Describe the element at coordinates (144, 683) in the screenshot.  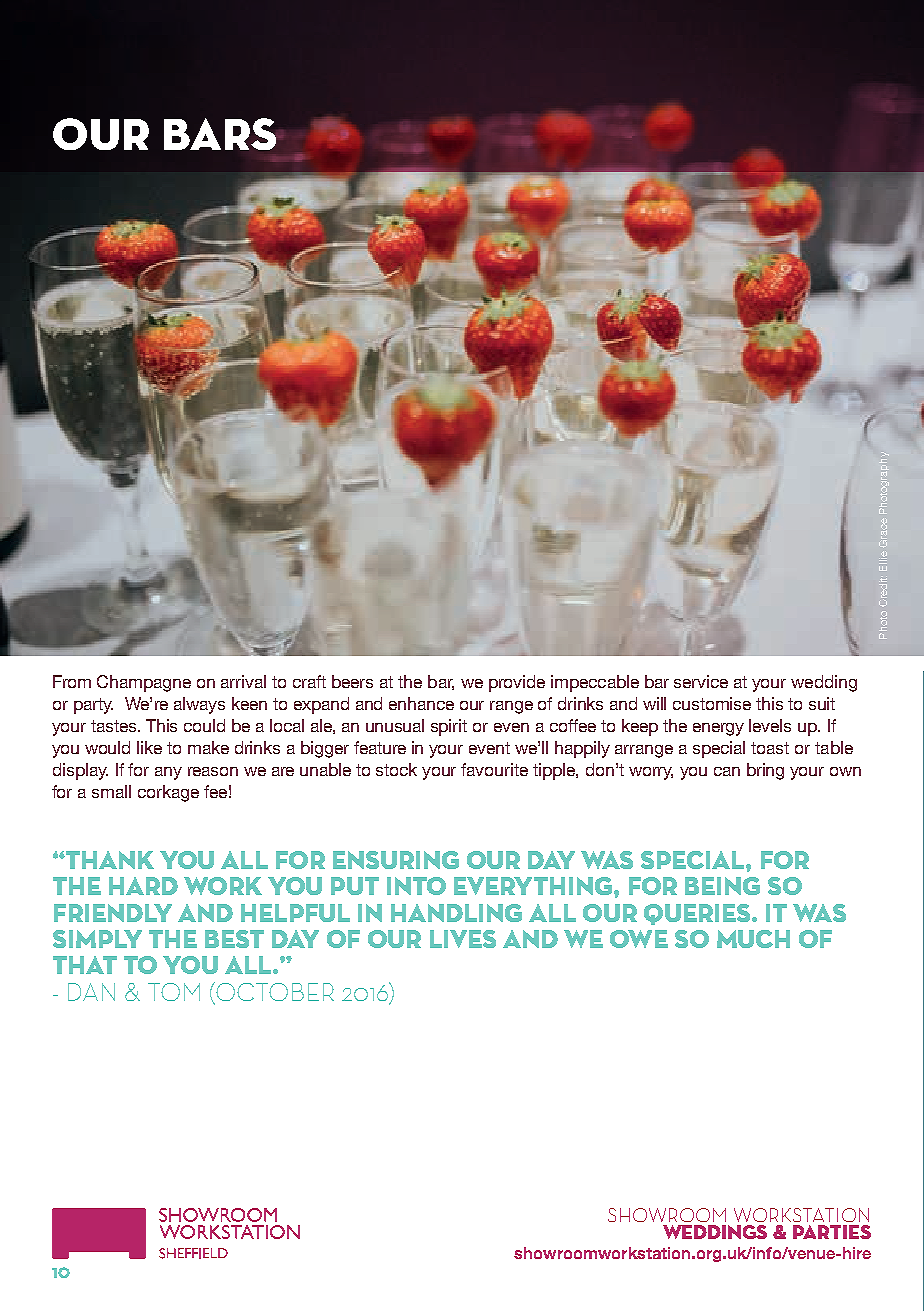
I see `Champagne` at that location.
